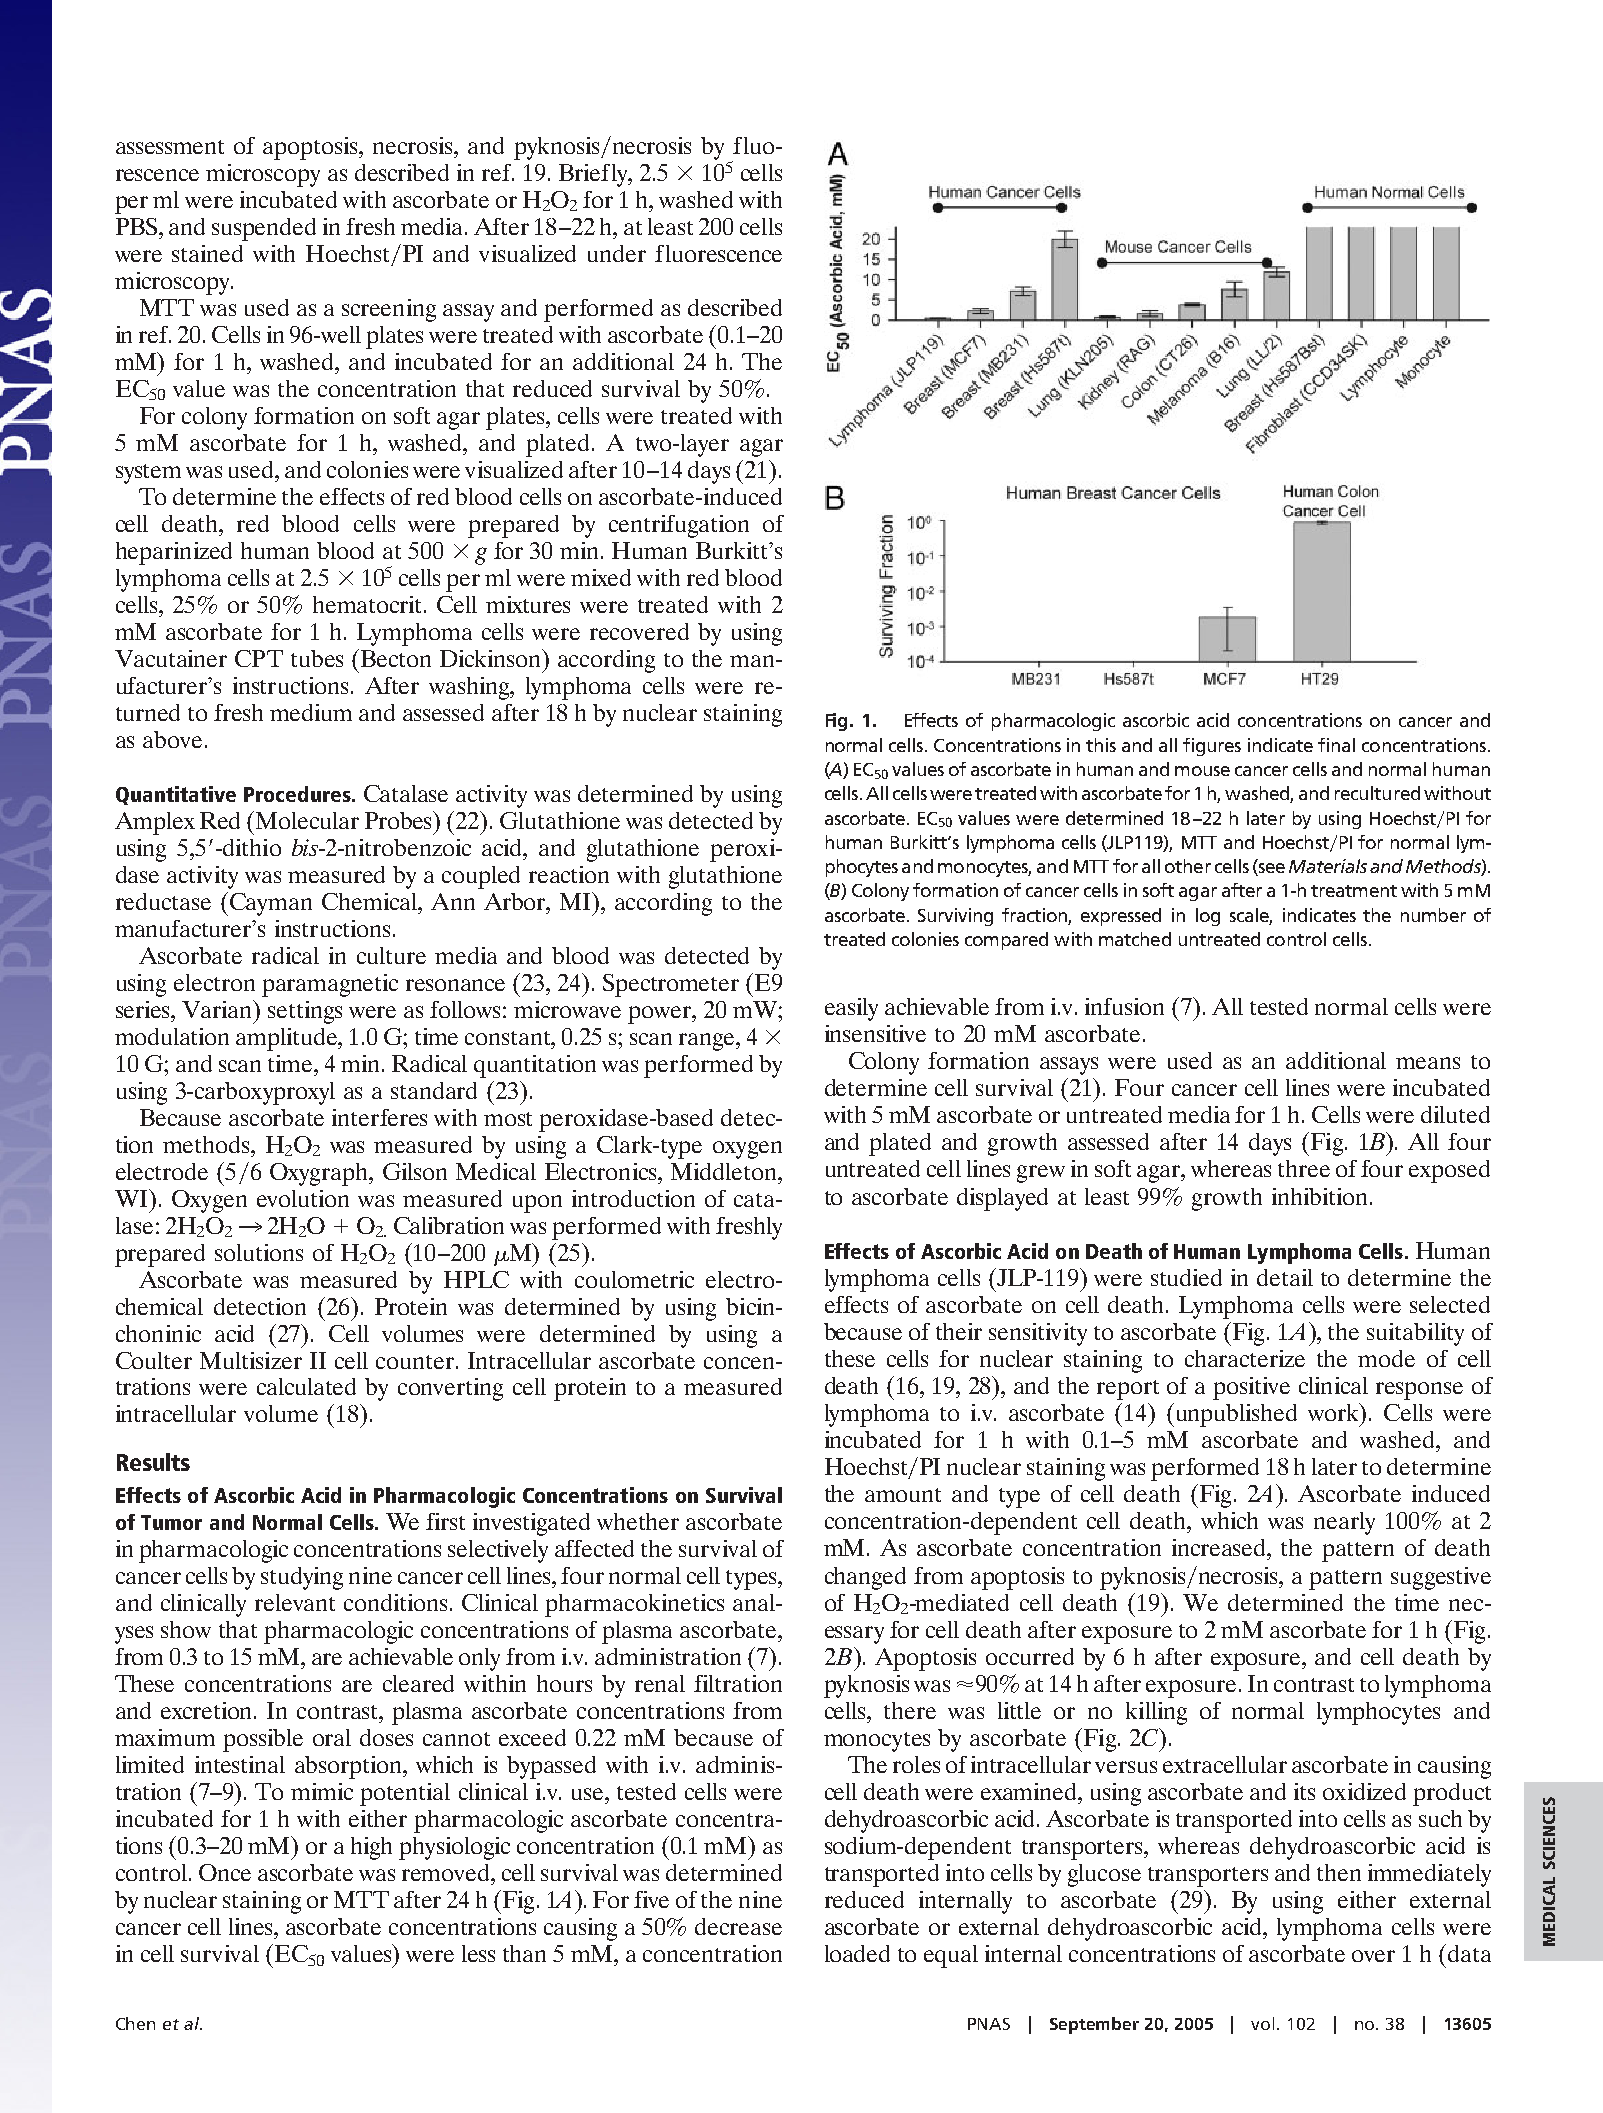 This screenshot has height=2113, width=1603. I want to click on Surviving, so click(955, 917).
